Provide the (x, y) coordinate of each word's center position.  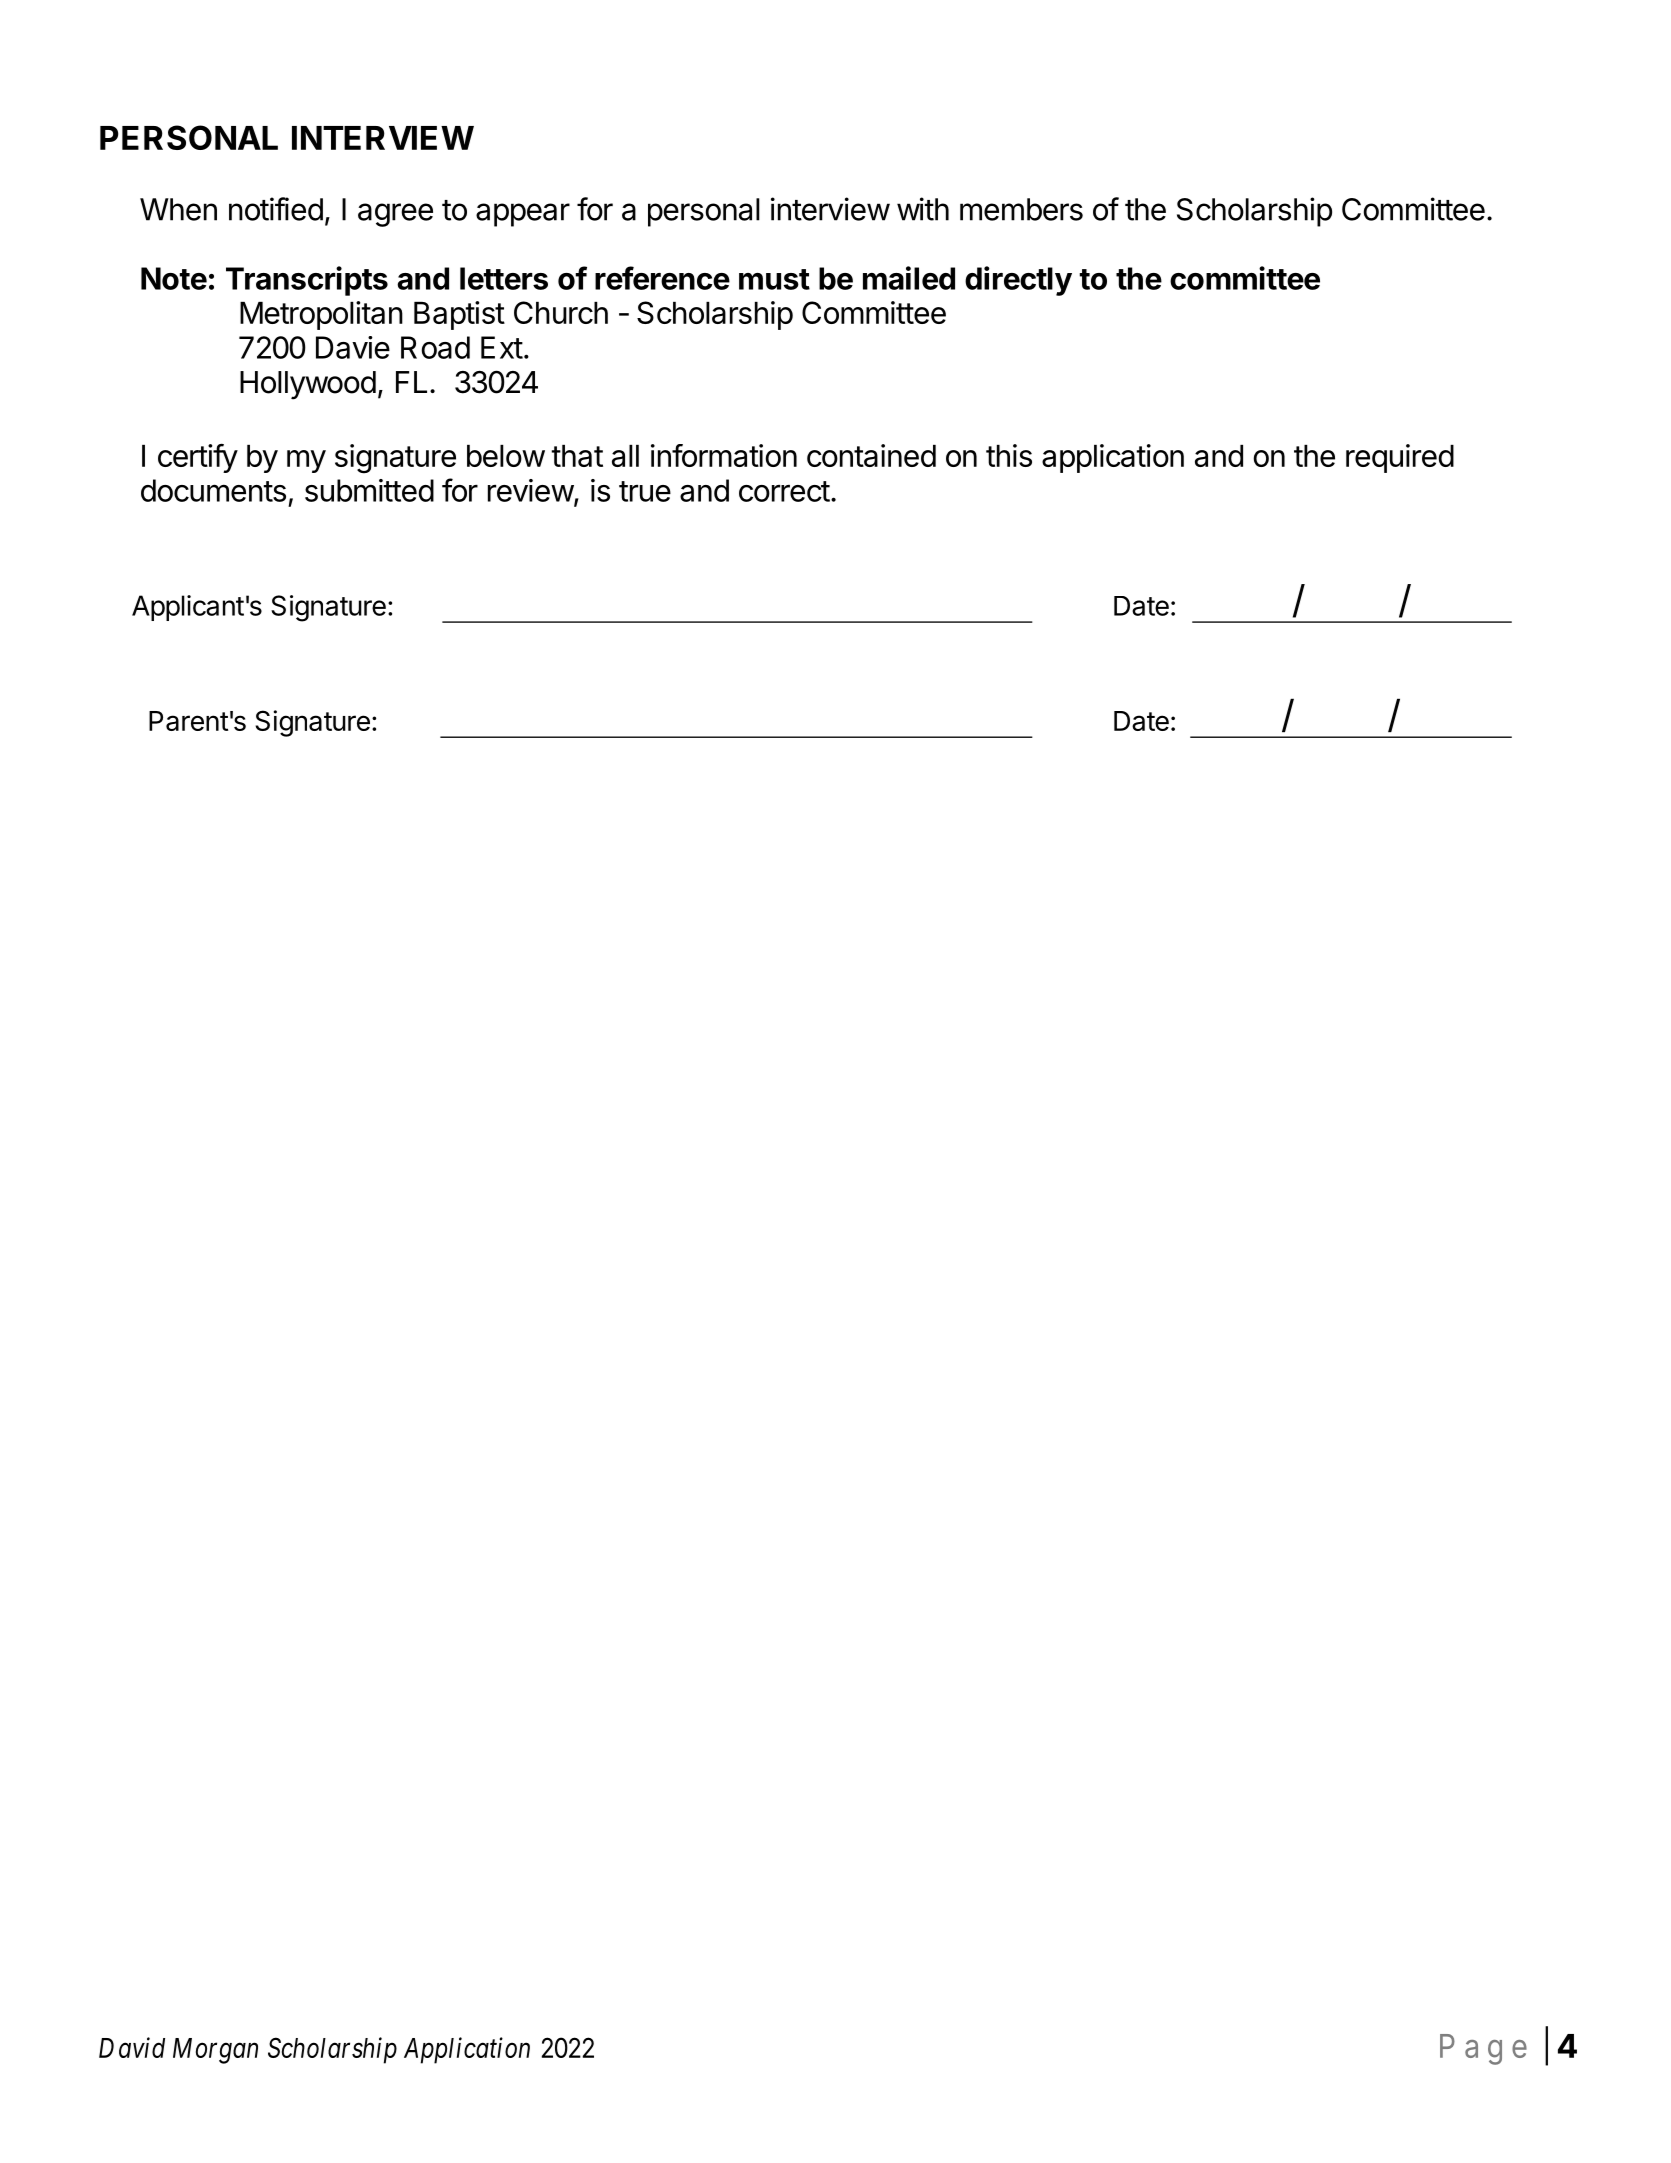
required (1400, 458)
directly (1018, 281)
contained (871, 455)
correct (784, 491)
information (724, 455)
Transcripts (307, 281)
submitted (369, 490)
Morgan (215, 2051)
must (774, 279)
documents (213, 490)
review (531, 490)
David (132, 2047)
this (1009, 455)
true (645, 491)
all (625, 456)
